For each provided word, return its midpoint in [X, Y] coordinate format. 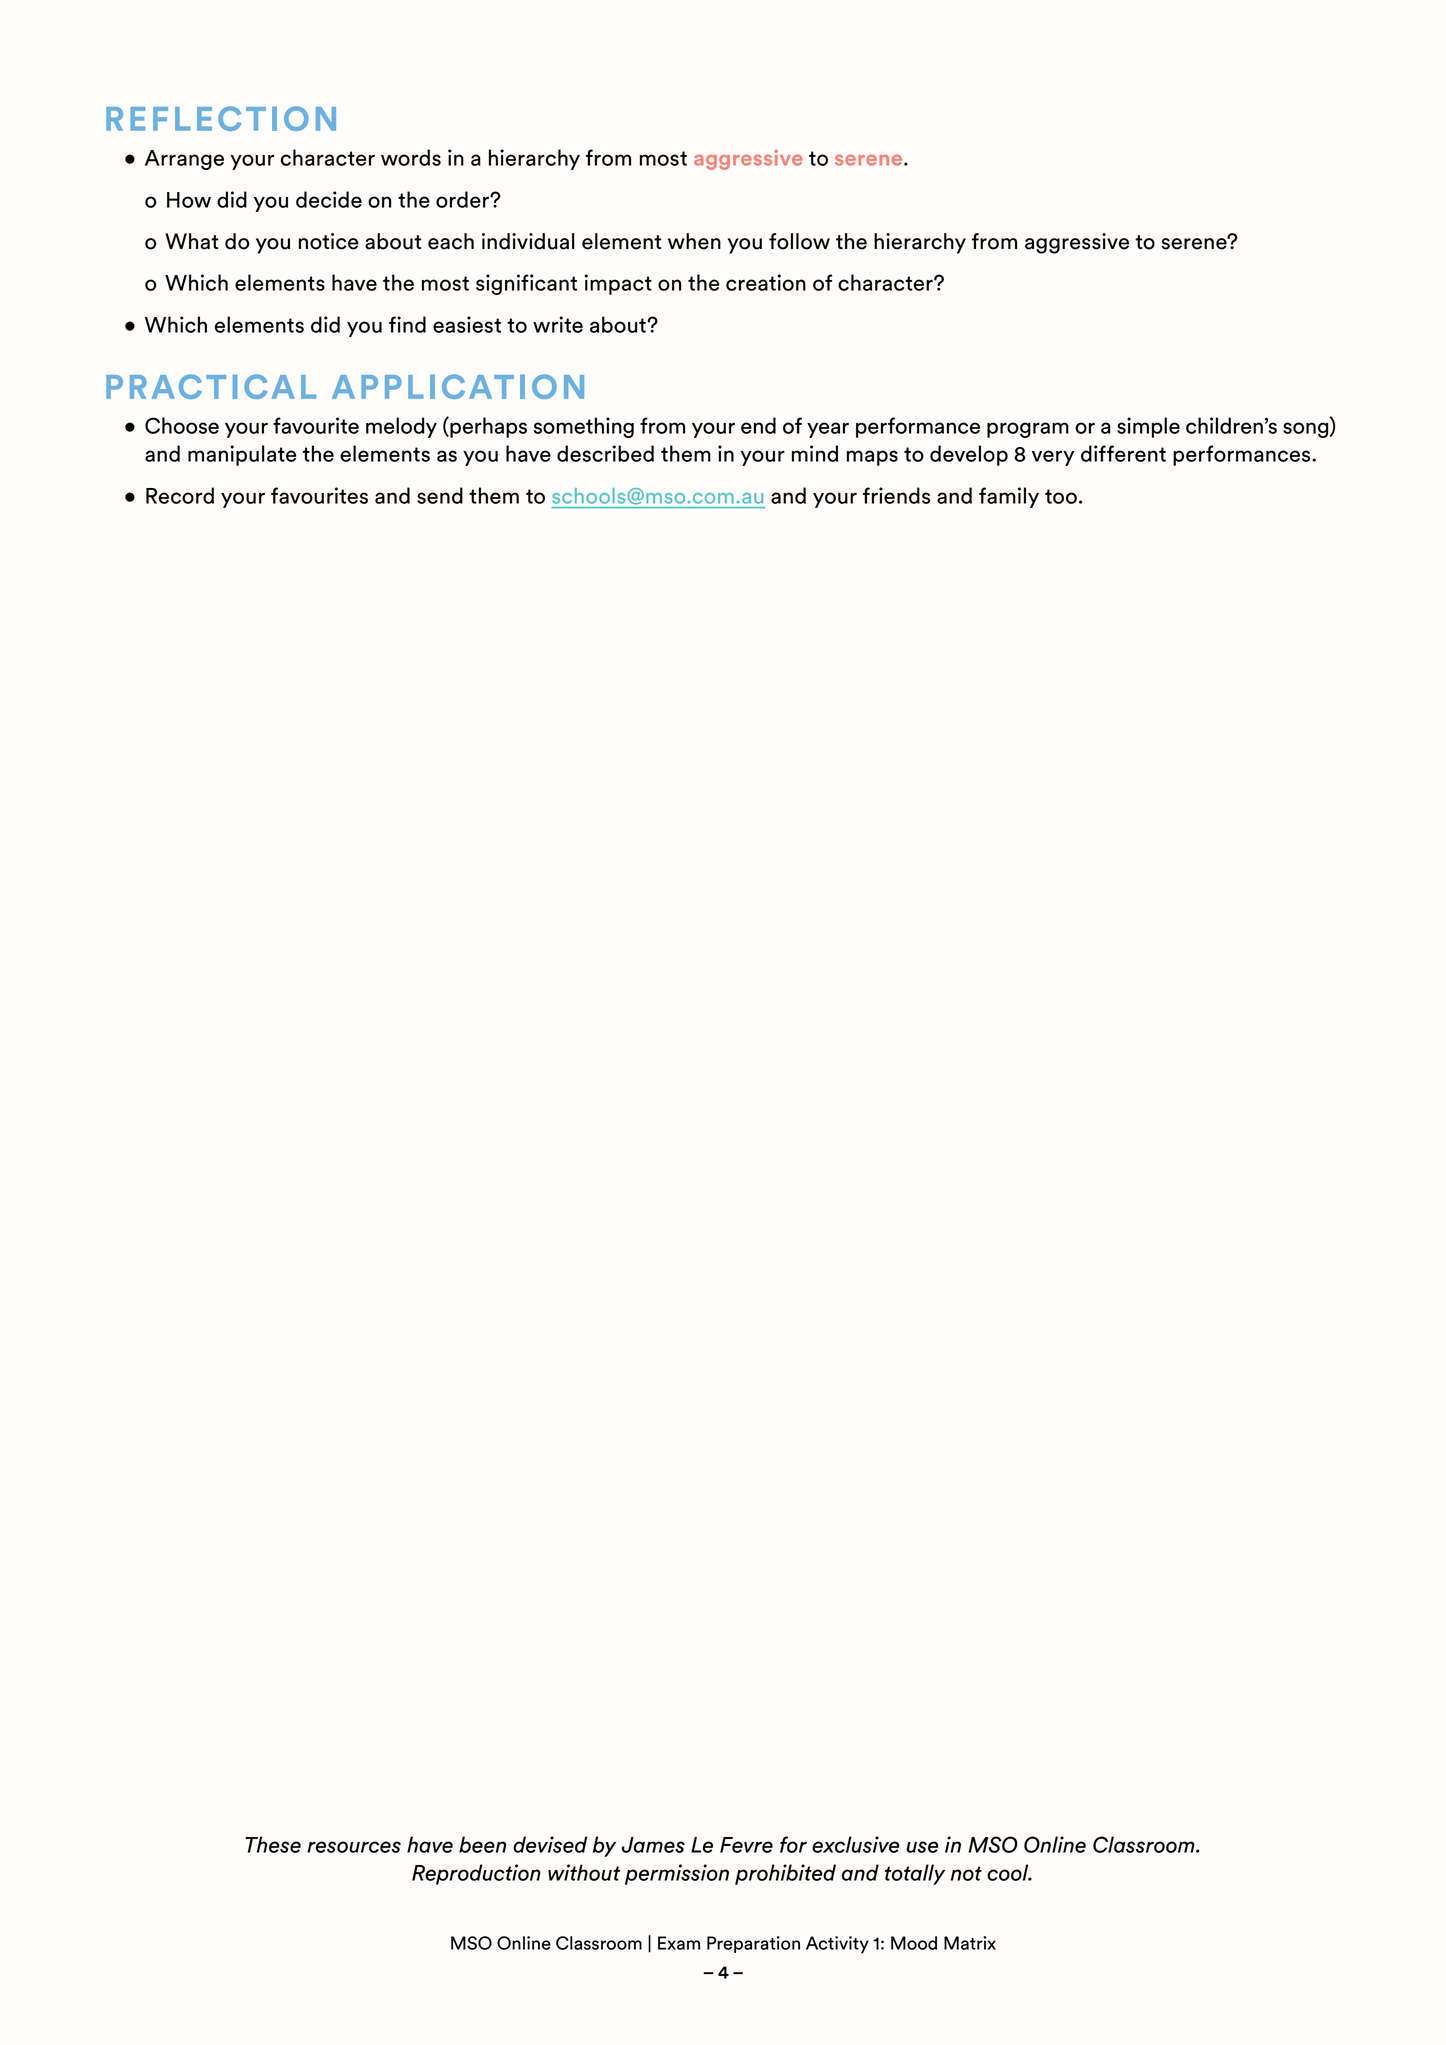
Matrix [970, 1943]
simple [1148, 427]
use [923, 1847]
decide [329, 199]
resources [354, 1847]
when [694, 241]
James [653, 1845]
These [273, 1844]
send [440, 495]
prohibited [785, 1874]
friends [896, 495]
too [1061, 496]
